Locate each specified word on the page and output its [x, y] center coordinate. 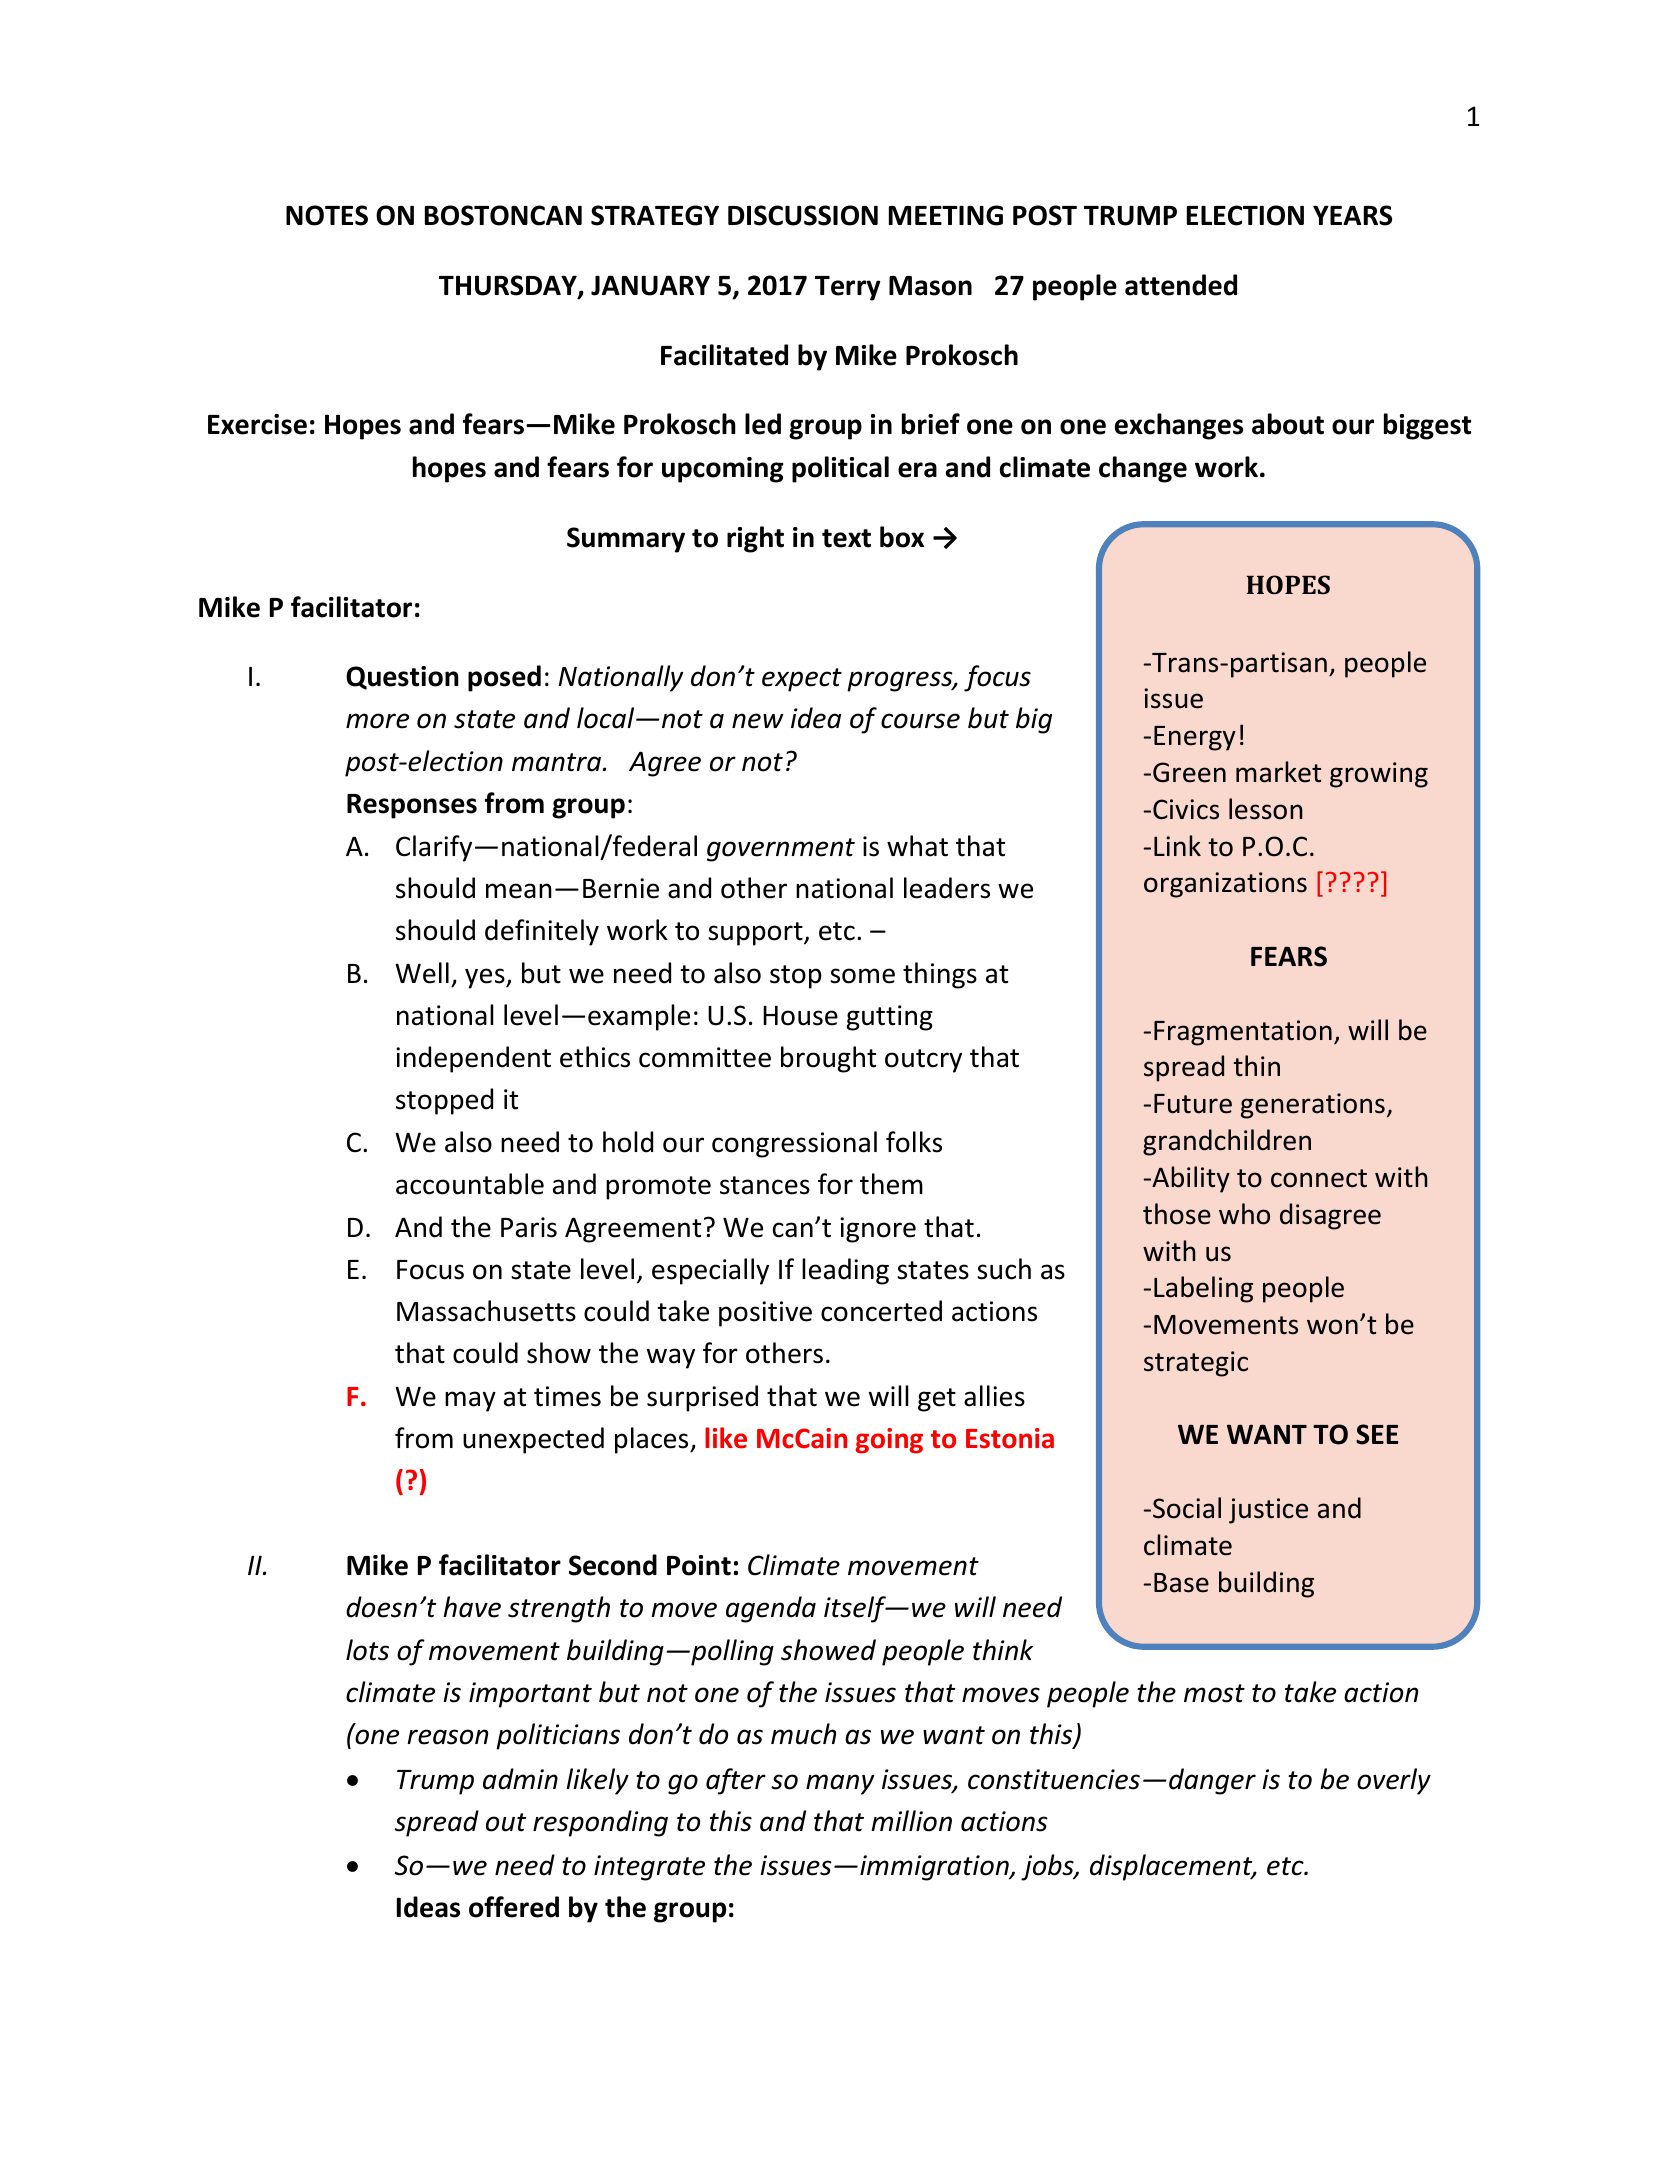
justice [1268, 1511]
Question [402, 678]
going [889, 1441]
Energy [1195, 738]
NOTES [327, 215]
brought [828, 1059]
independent [473, 1059]
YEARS [1352, 215]
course [920, 721]
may [470, 1401]
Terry [847, 288]
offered [514, 1907]
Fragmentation [1243, 1033]
